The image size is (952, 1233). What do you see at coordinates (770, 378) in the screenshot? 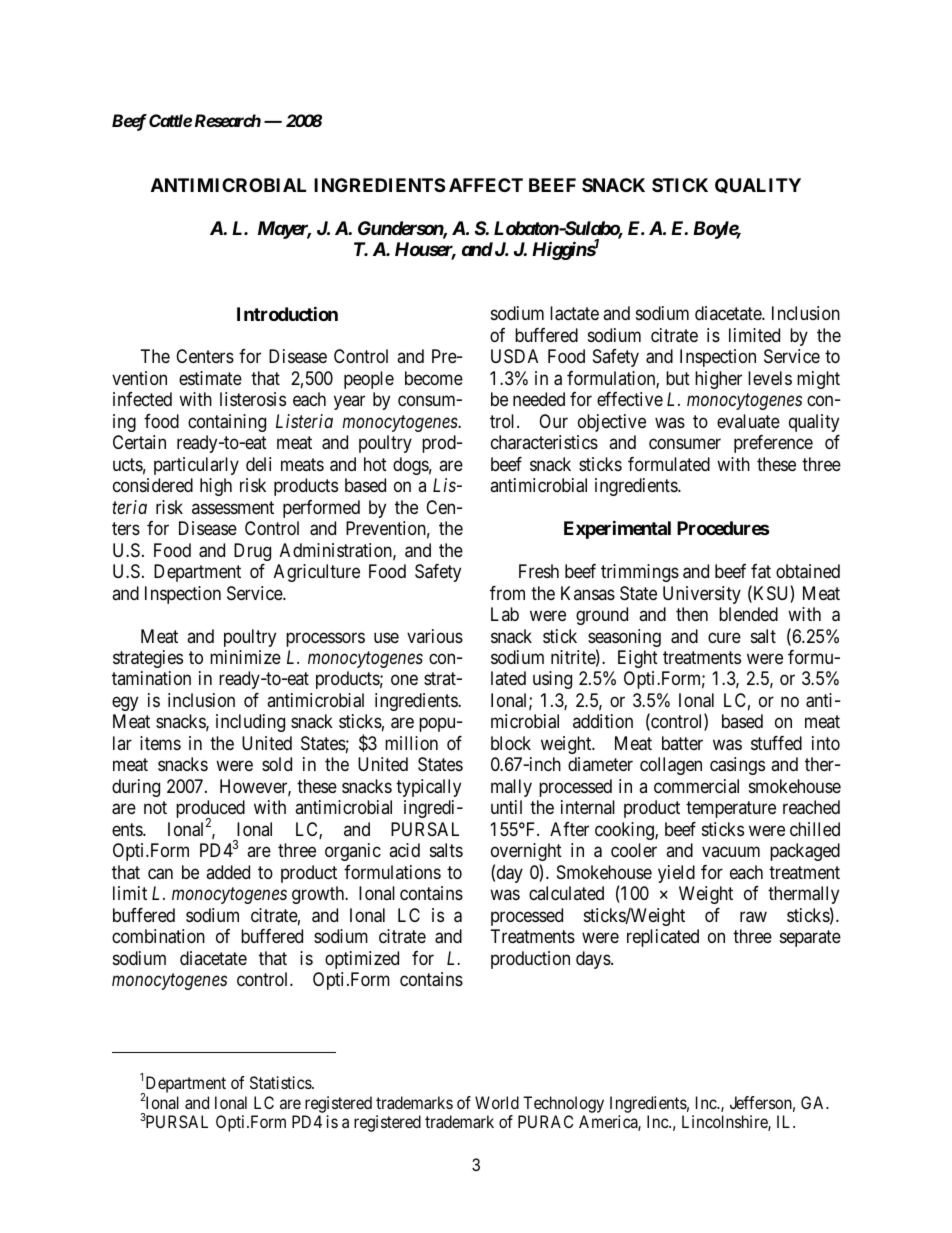
I see `levels` at bounding box center [770, 378].
